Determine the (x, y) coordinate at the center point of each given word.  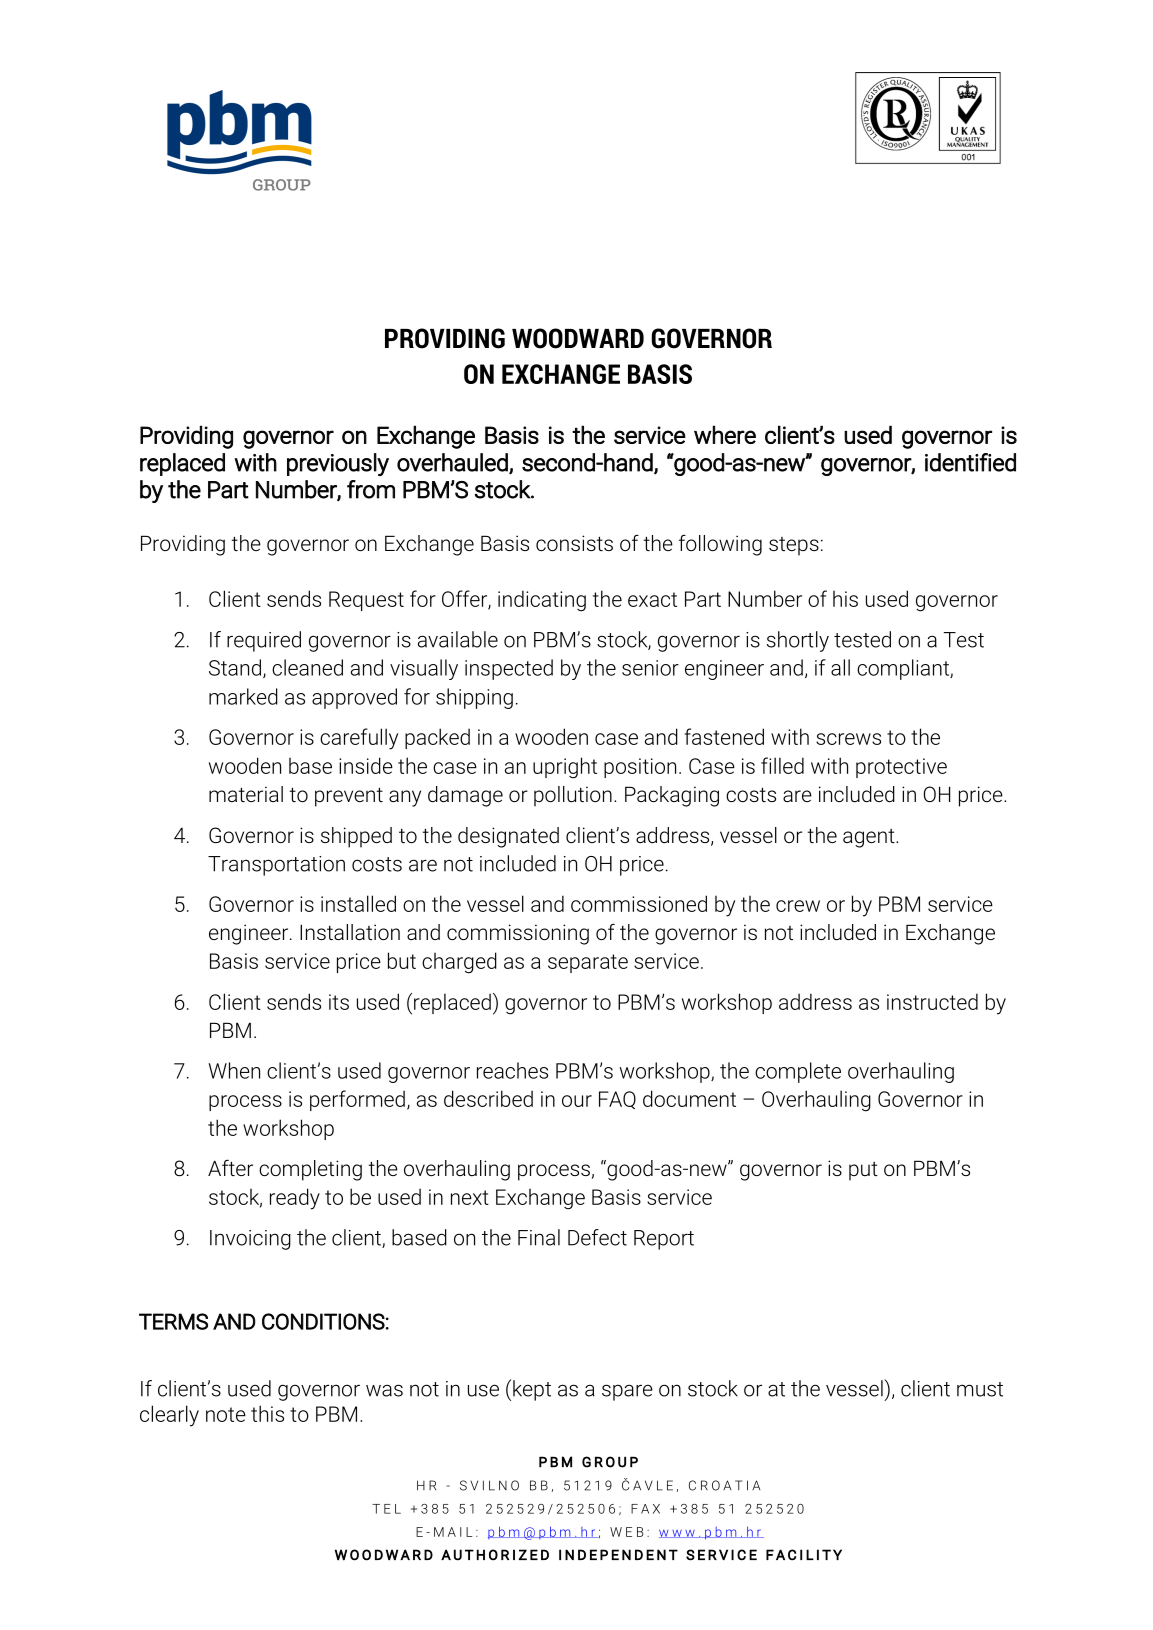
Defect (597, 1237)
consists (574, 543)
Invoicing (250, 1240)
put (863, 1171)
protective (901, 768)
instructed (932, 1001)
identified (970, 462)
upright (565, 768)
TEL (386, 1509)
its (339, 1002)
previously (338, 464)
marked (243, 696)
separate (588, 963)
